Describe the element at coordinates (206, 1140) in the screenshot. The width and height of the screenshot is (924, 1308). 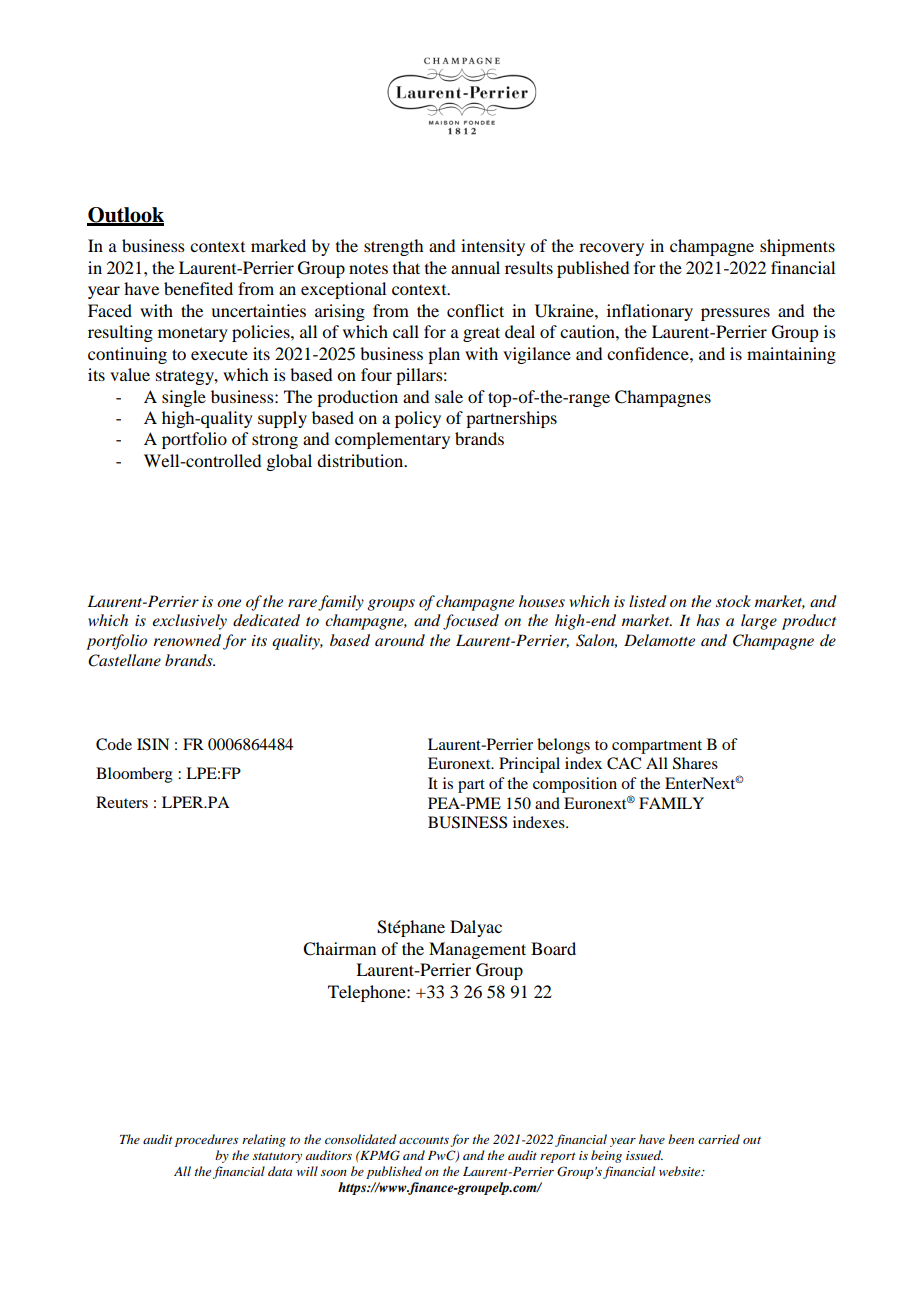
I see `procedures` at that location.
